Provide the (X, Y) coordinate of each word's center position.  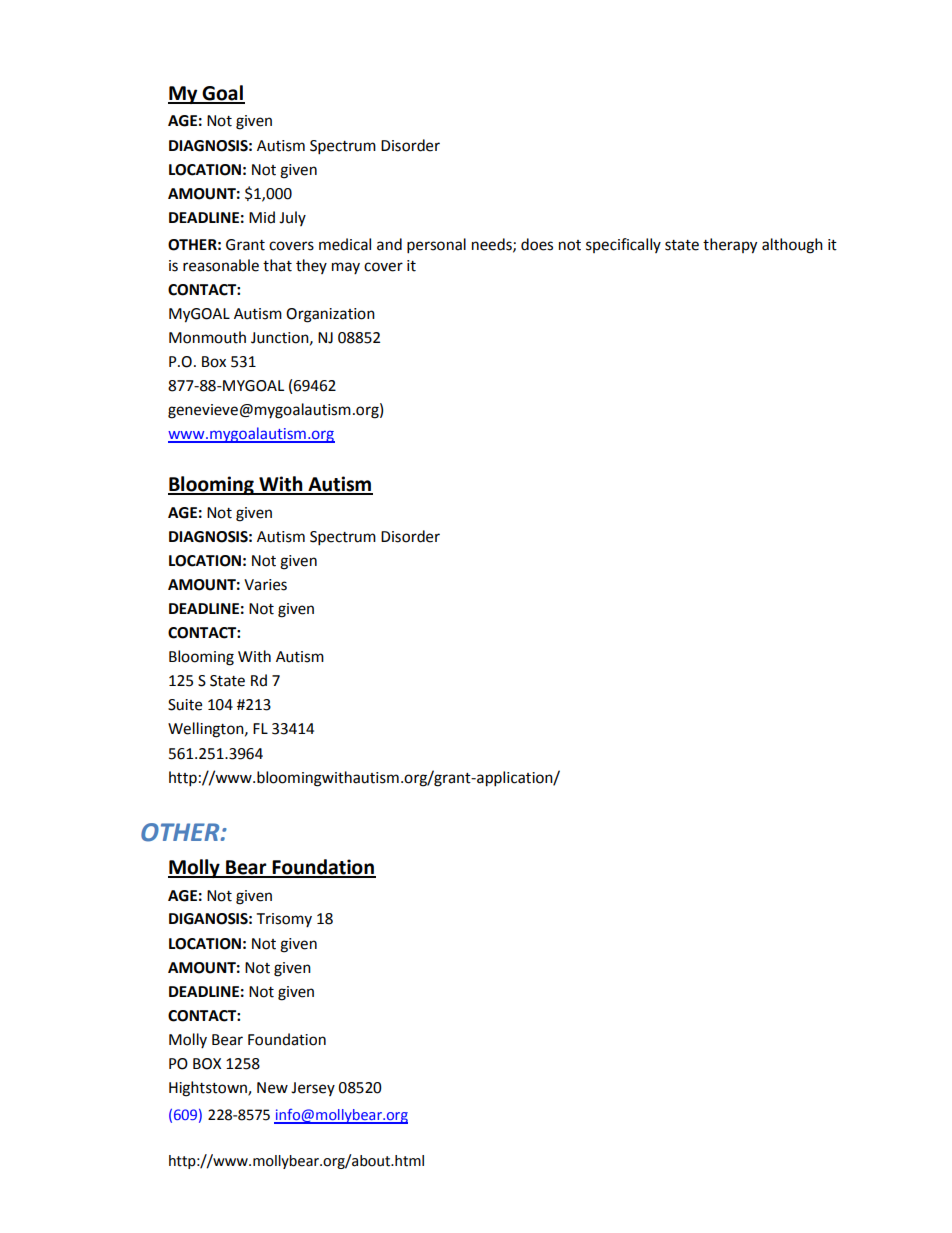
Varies (265, 585)
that (277, 265)
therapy (730, 246)
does (537, 244)
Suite (185, 705)
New (272, 1088)
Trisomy (284, 920)
